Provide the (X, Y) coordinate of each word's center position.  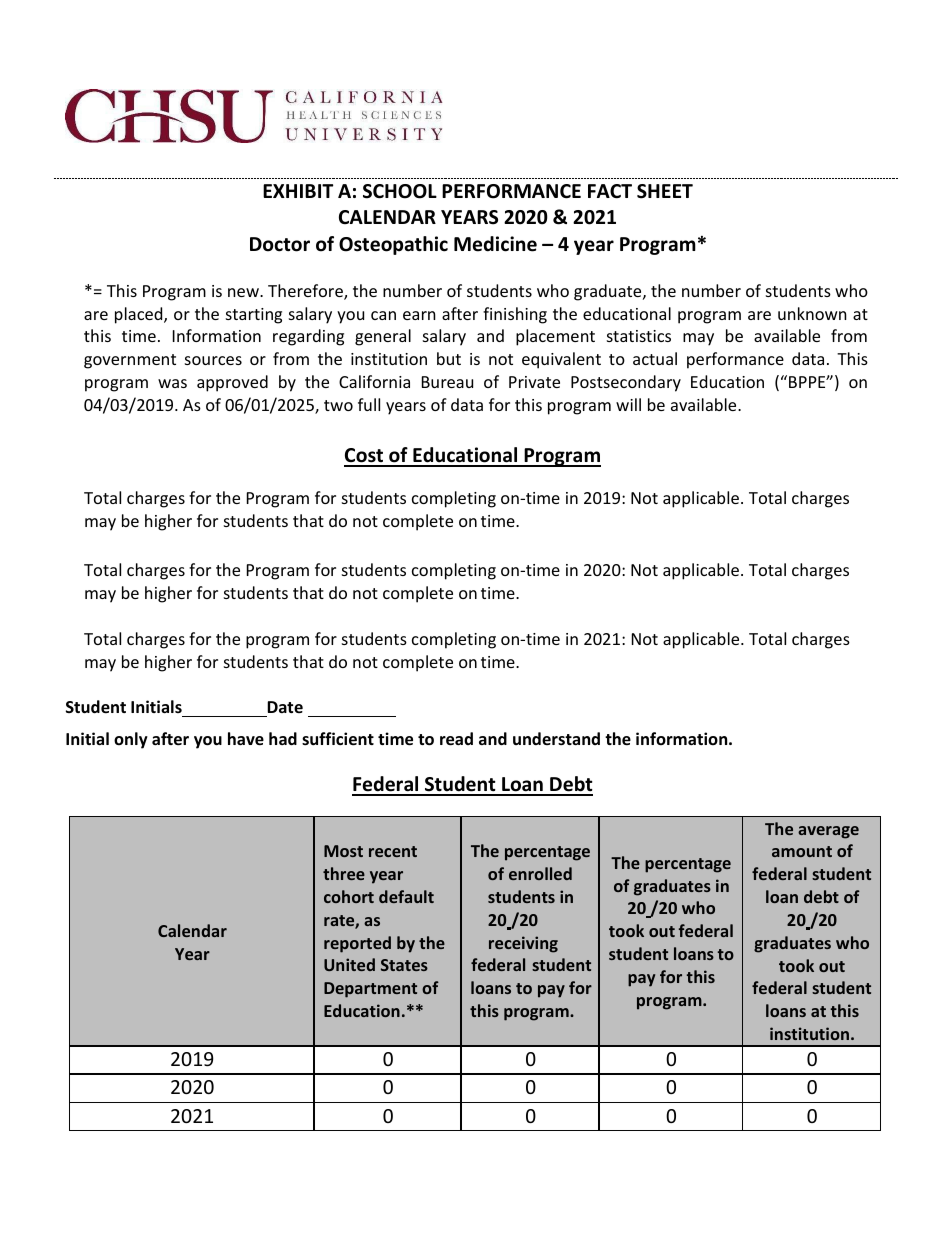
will (628, 404)
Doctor (280, 244)
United (349, 964)
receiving (523, 944)
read (456, 739)
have (246, 739)
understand (556, 738)
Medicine (495, 244)
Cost (365, 457)
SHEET (665, 191)
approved (232, 383)
